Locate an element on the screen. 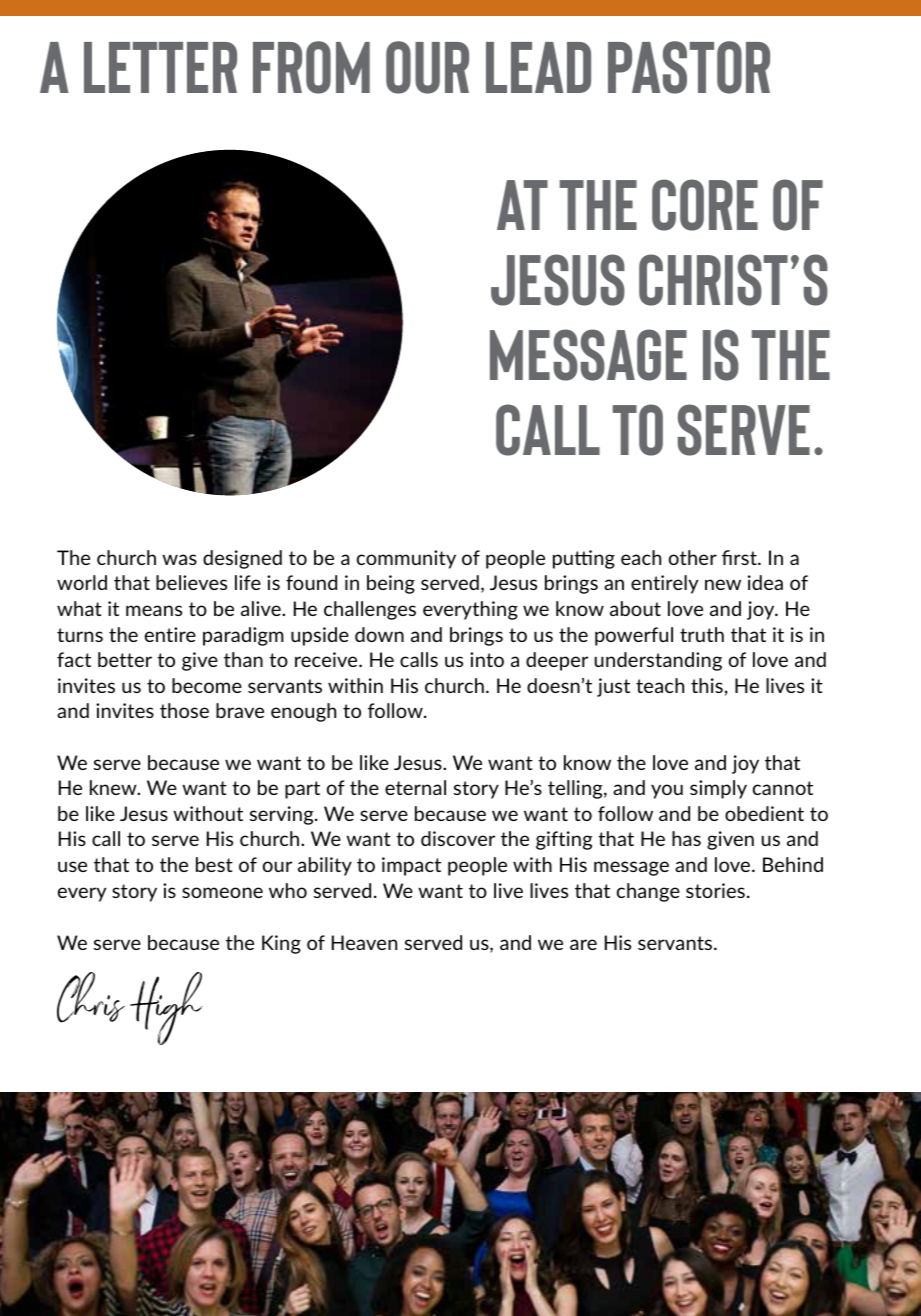 This screenshot has height=1316, width=921. community is located at coordinates (406, 559).
